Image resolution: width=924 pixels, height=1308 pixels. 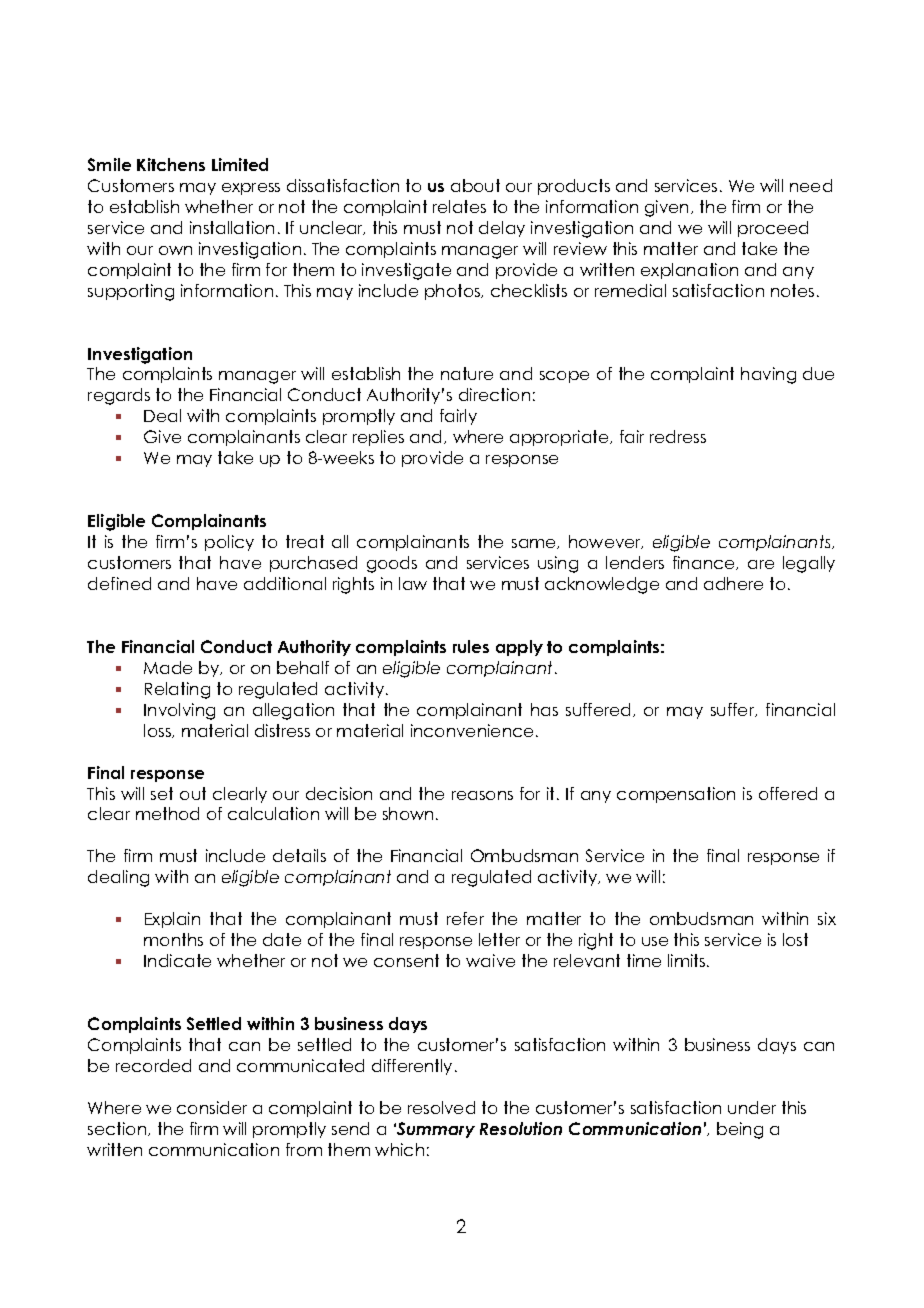 I want to click on Made, so click(x=168, y=667).
